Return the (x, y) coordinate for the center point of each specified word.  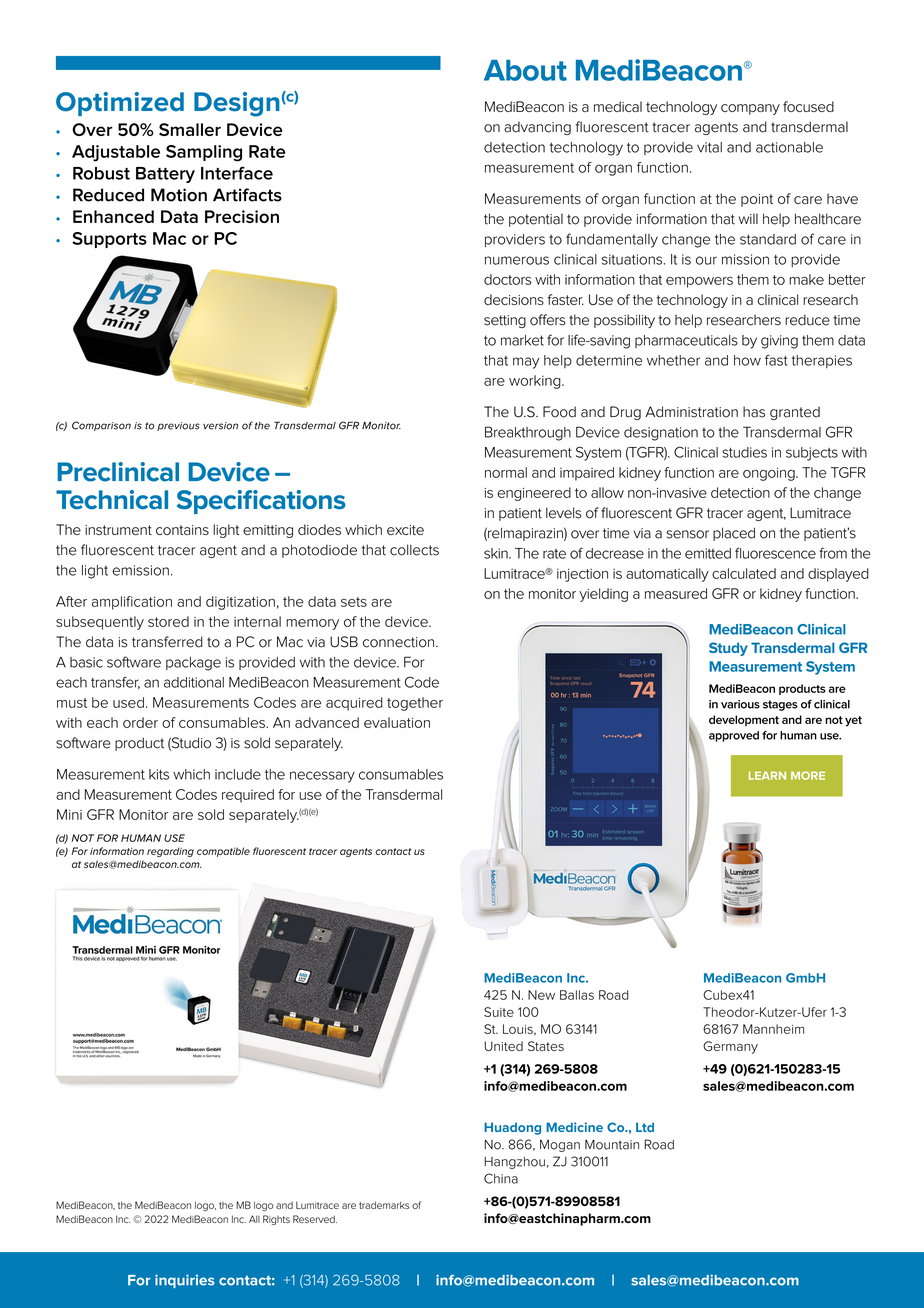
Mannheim (773, 1029)
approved (734, 736)
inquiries (185, 1281)
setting (505, 321)
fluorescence (775, 553)
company (750, 109)
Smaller (190, 129)
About (525, 70)
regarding (170, 852)
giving (779, 342)
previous (178, 426)
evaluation (397, 722)
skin (497, 553)
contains (182, 530)
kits (159, 774)
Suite (499, 1012)
